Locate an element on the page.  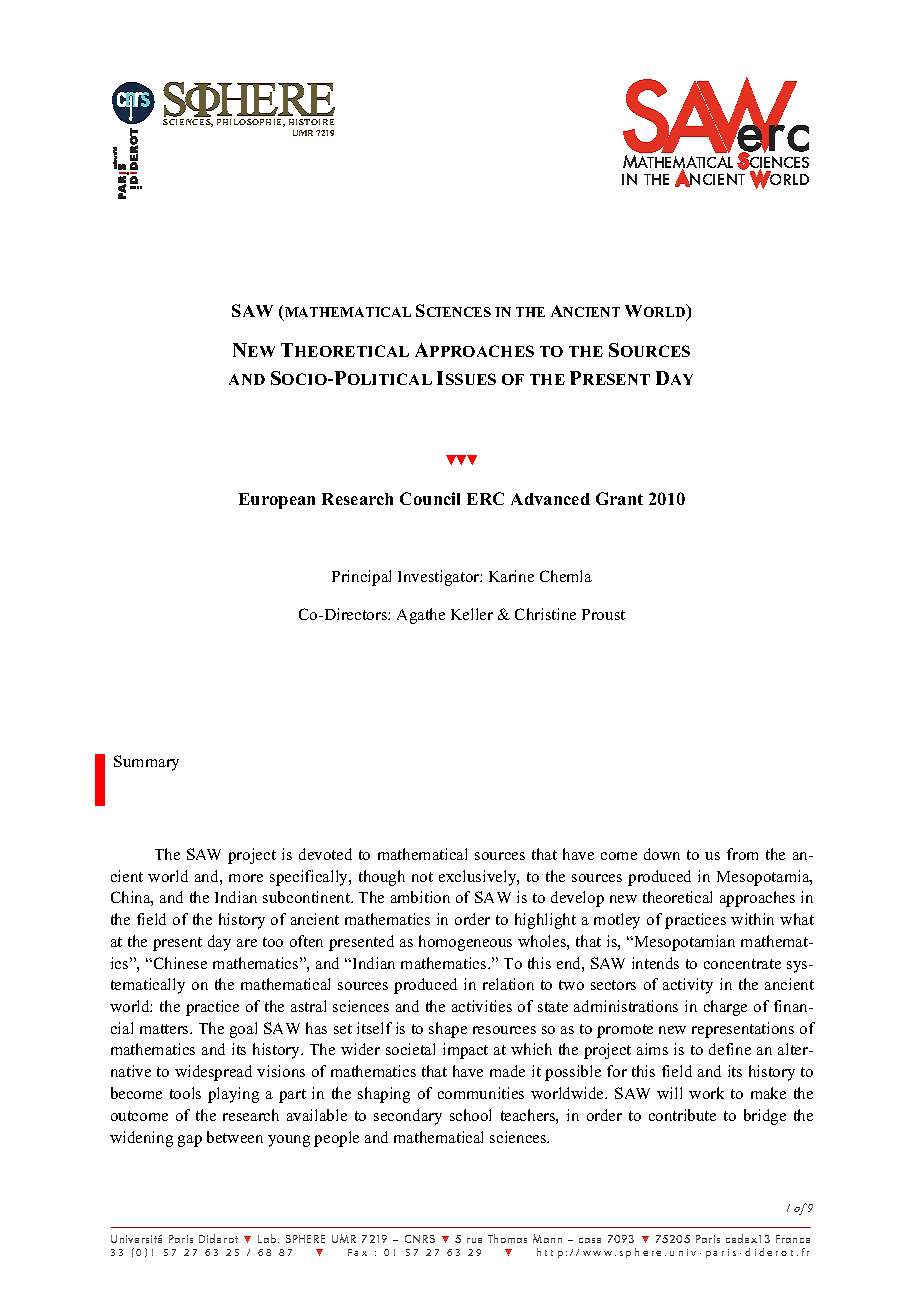
more is located at coordinates (246, 878).
